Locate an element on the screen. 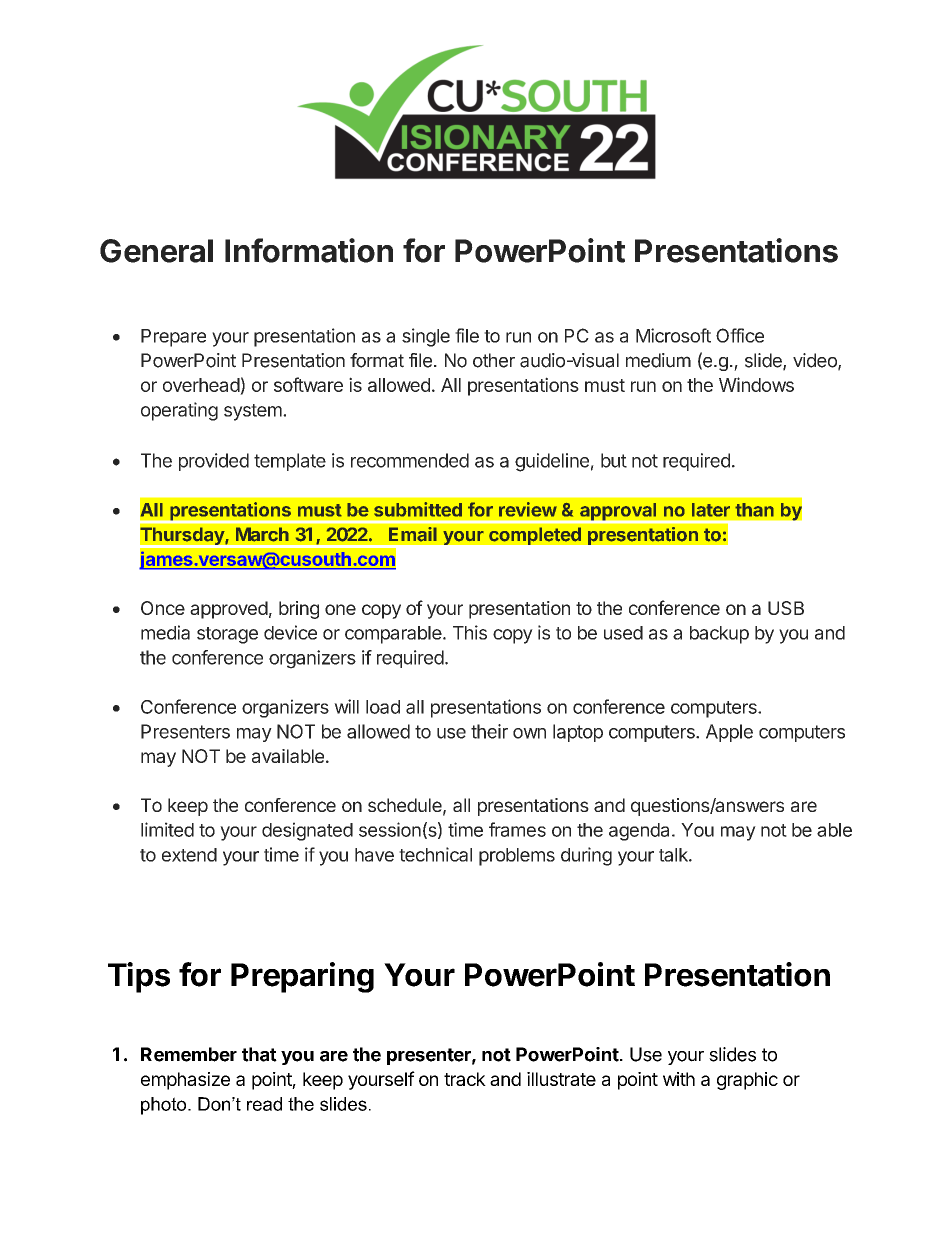 The height and width of the screenshot is (1233, 952). March is located at coordinates (262, 534).
